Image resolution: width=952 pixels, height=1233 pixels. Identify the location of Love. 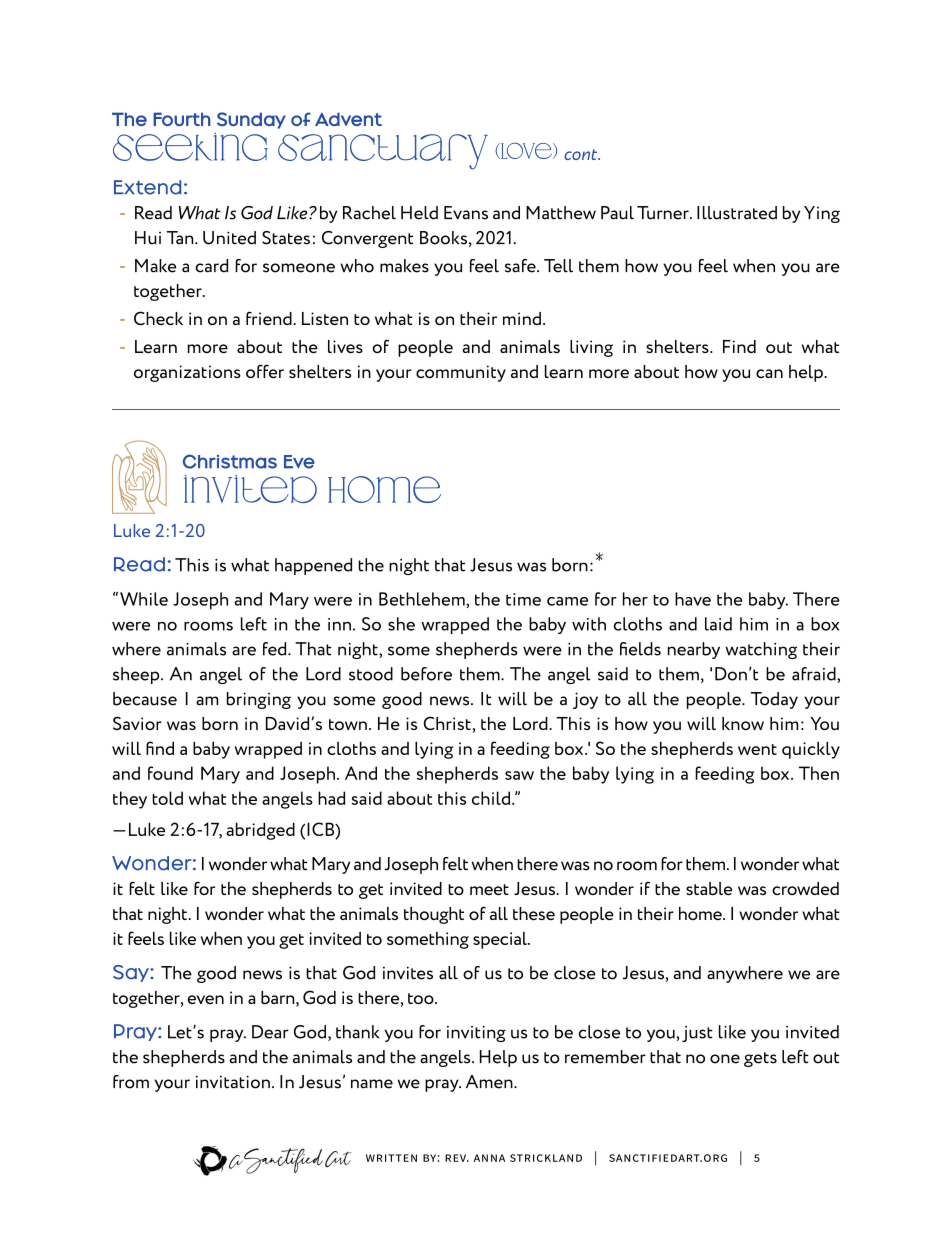
(526, 151).
